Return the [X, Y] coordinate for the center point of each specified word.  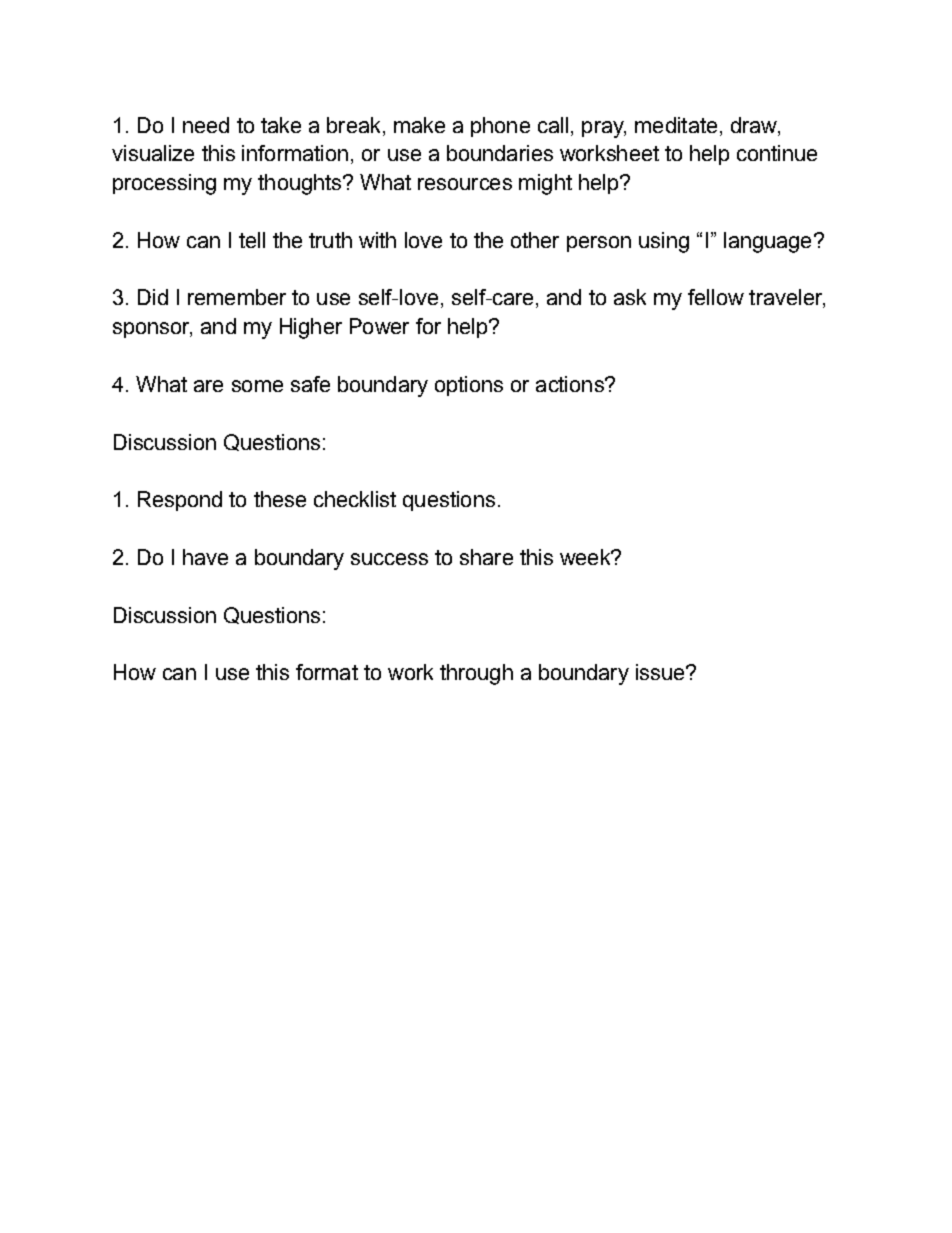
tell [252, 240]
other [535, 240]
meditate [676, 125]
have [205, 557]
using [664, 242]
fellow [716, 297]
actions [571, 384]
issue [661, 672]
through [476, 674]
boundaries [500, 153]
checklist [355, 499]
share [486, 557]
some [257, 386]
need [206, 125]
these [280, 499]
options [469, 386]
